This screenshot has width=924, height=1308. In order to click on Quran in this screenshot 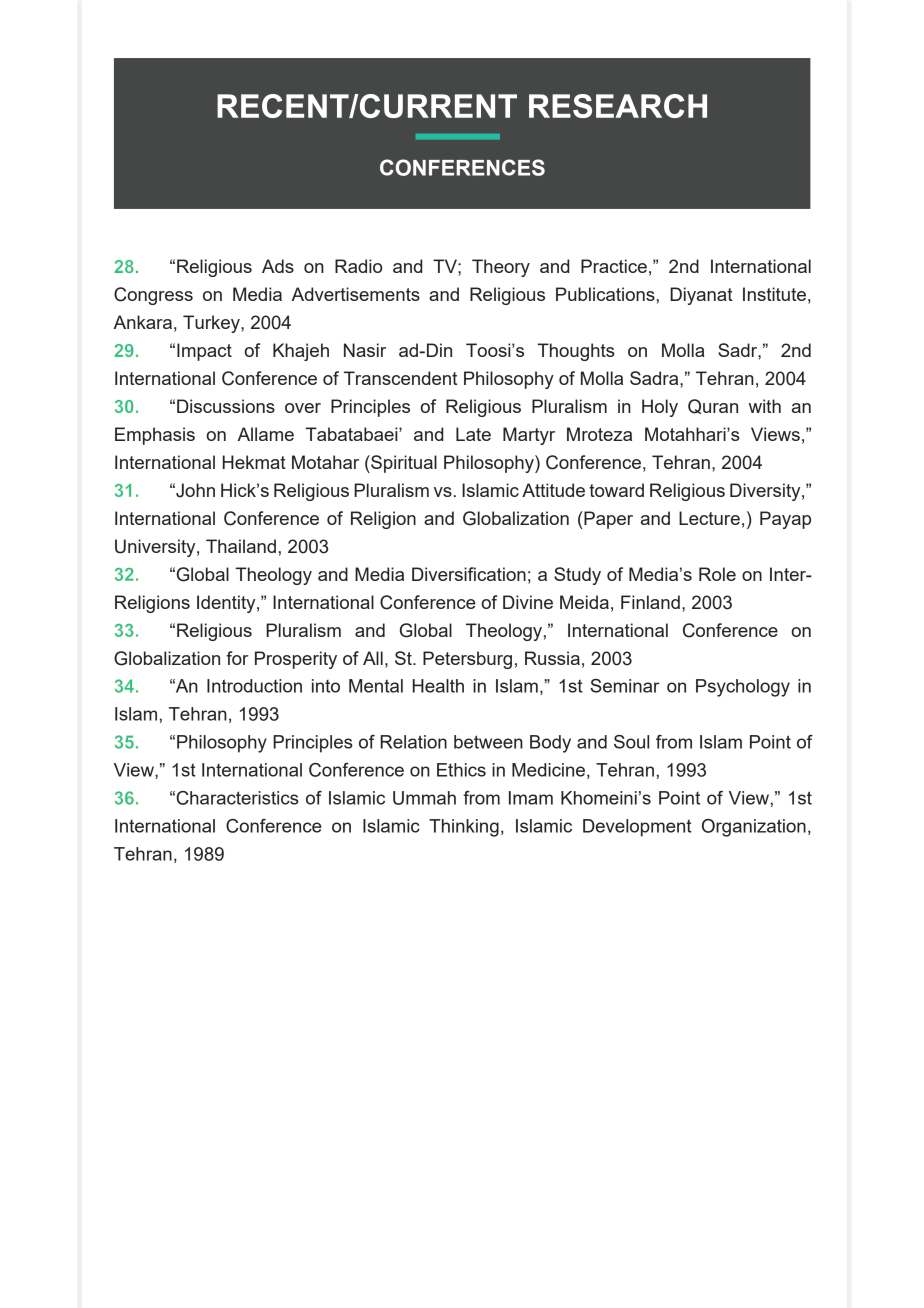, I will do `click(713, 406)`.
